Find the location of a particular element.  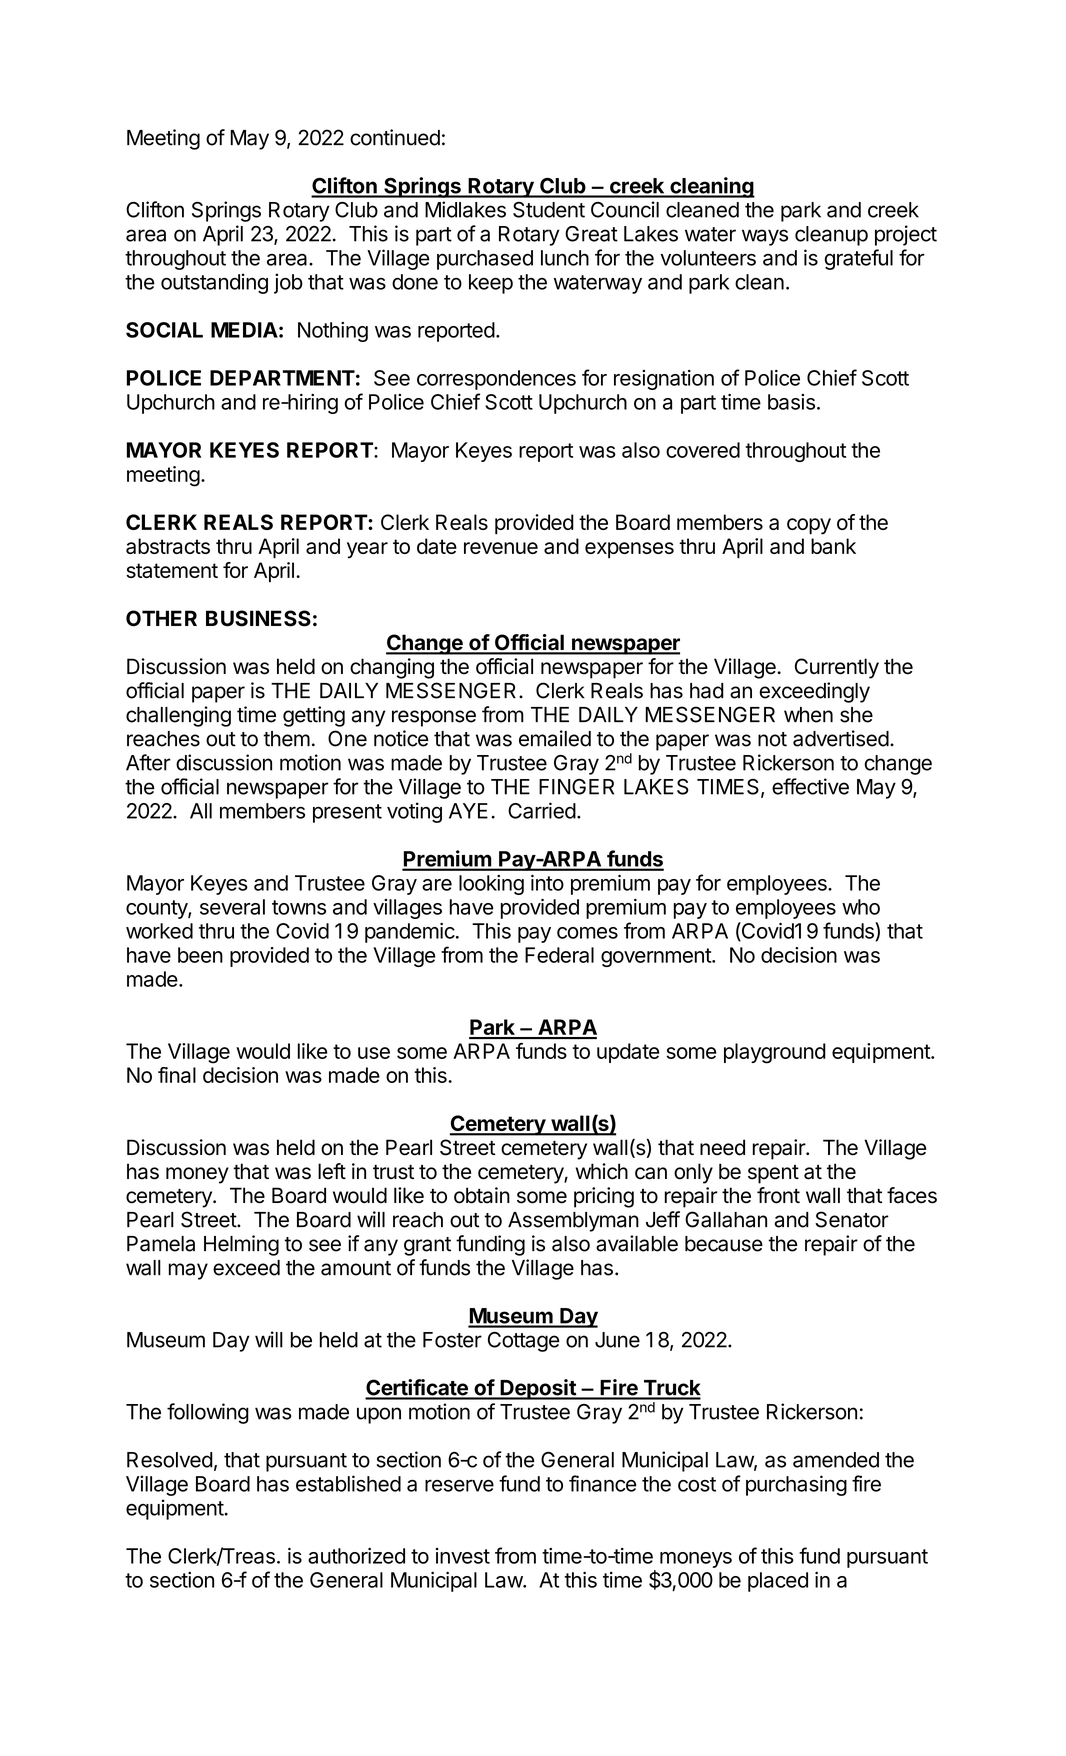

Resolved is located at coordinates (170, 1460).
